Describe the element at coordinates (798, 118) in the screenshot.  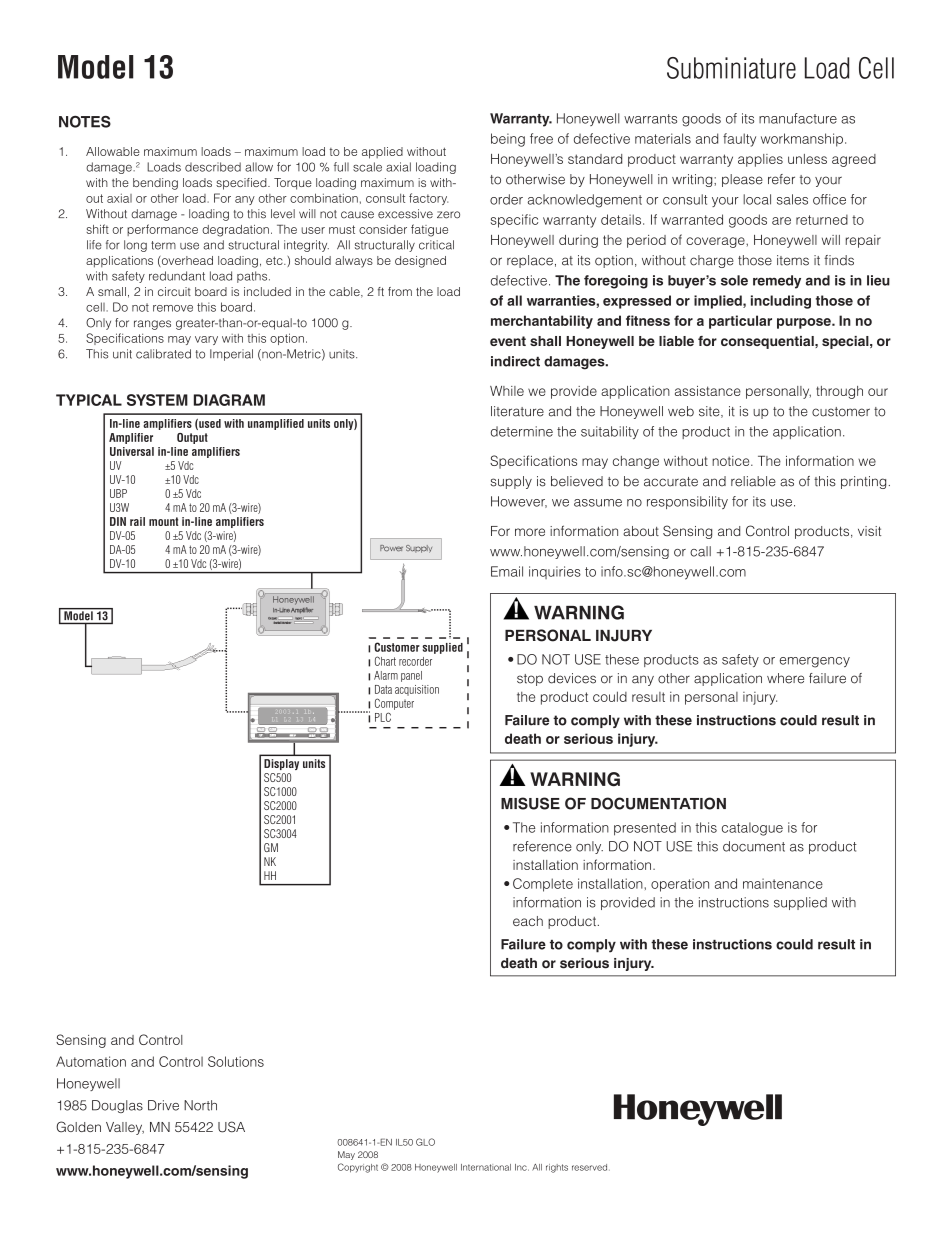
I see `manufacture` at that location.
